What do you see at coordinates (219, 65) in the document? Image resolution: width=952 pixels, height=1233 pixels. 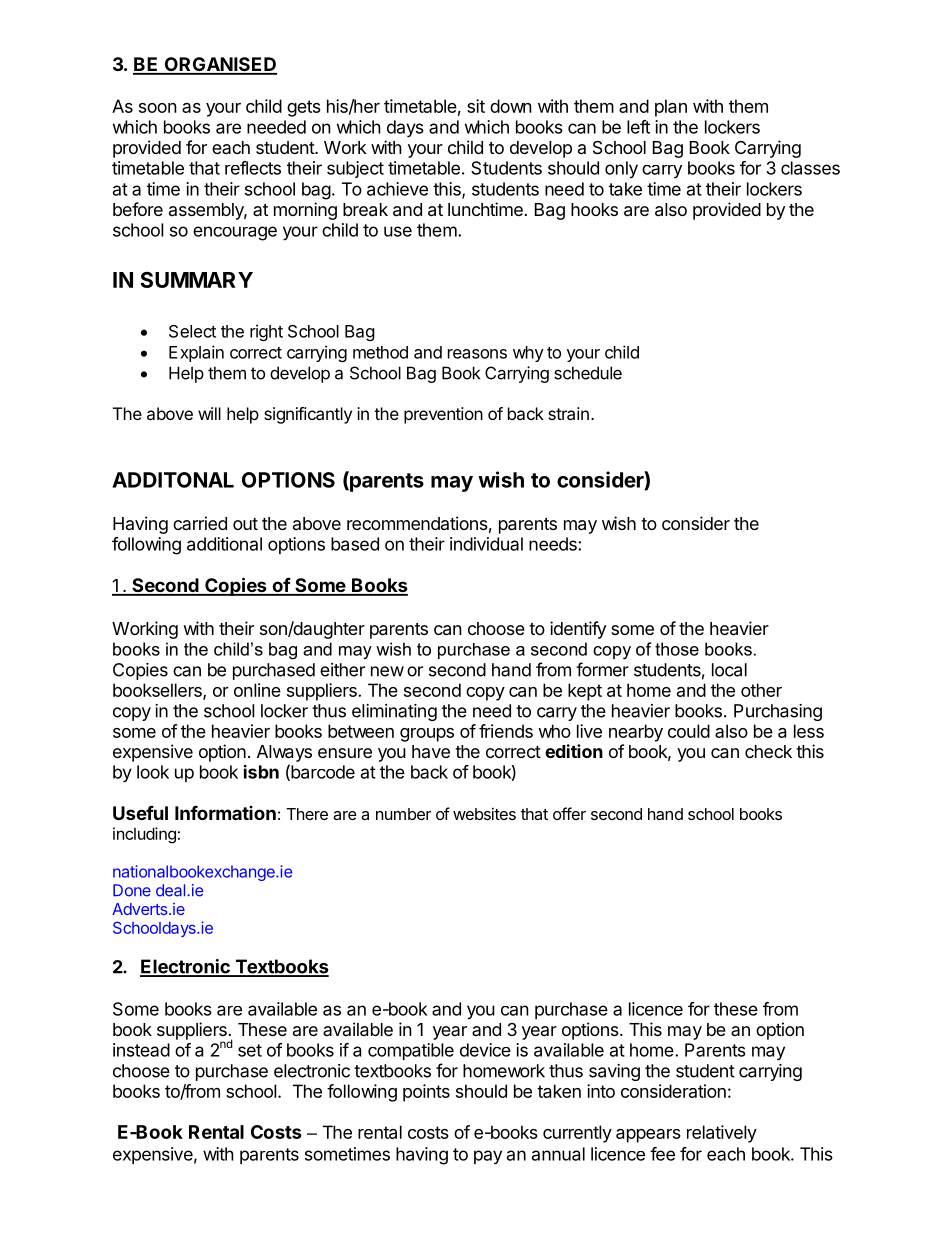 I see `ORGANISED` at bounding box center [219, 65].
